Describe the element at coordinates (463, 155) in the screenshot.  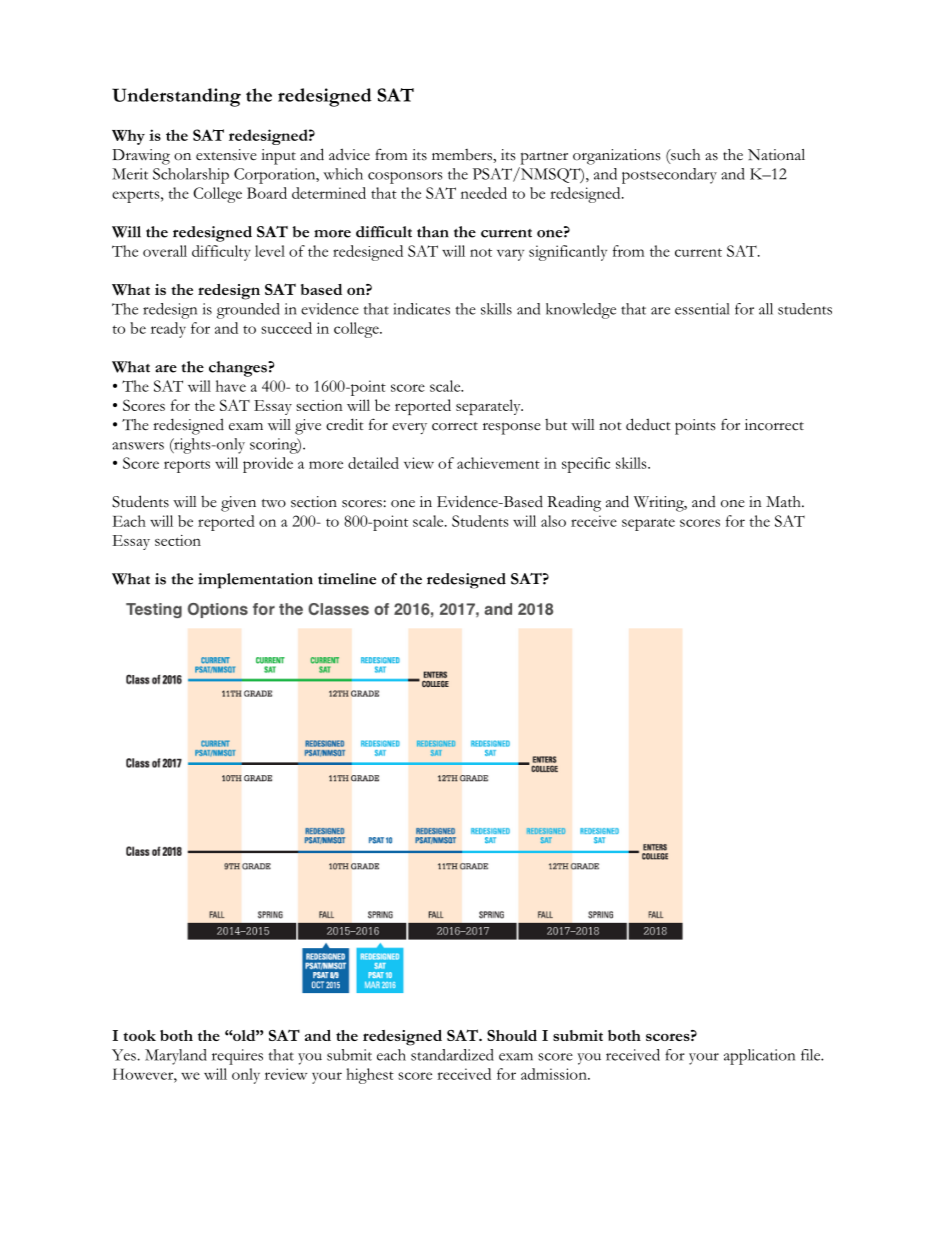
I see `members` at that location.
